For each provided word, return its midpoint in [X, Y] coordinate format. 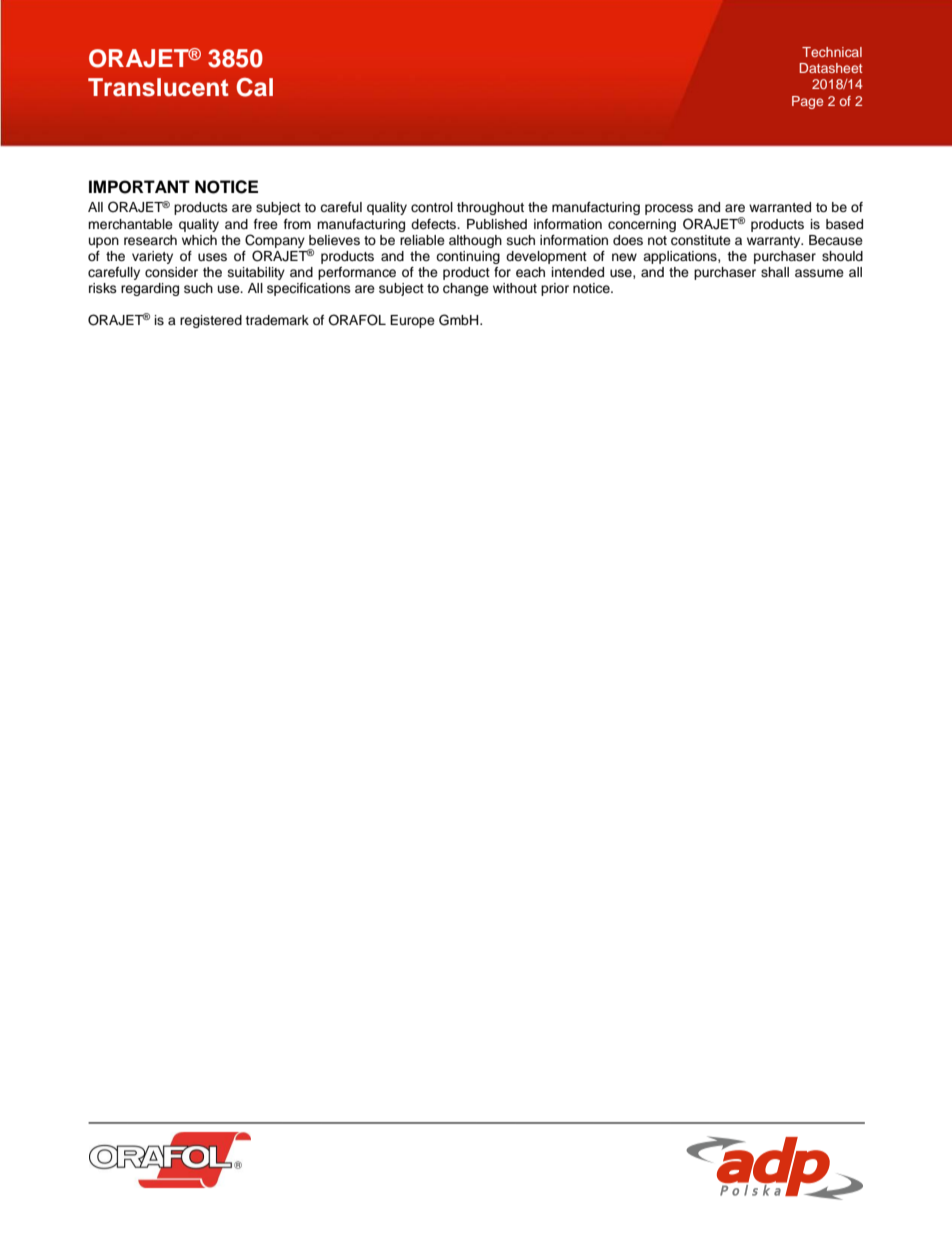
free [266, 224]
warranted [780, 207]
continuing [468, 257]
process [669, 209]
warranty [775, 242]
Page [807, 102]
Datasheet [831, 68]
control [432, 207]
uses [212, 257]
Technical [832, 52]
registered [211, 321]
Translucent [158, 87]
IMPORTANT [139, 187]
